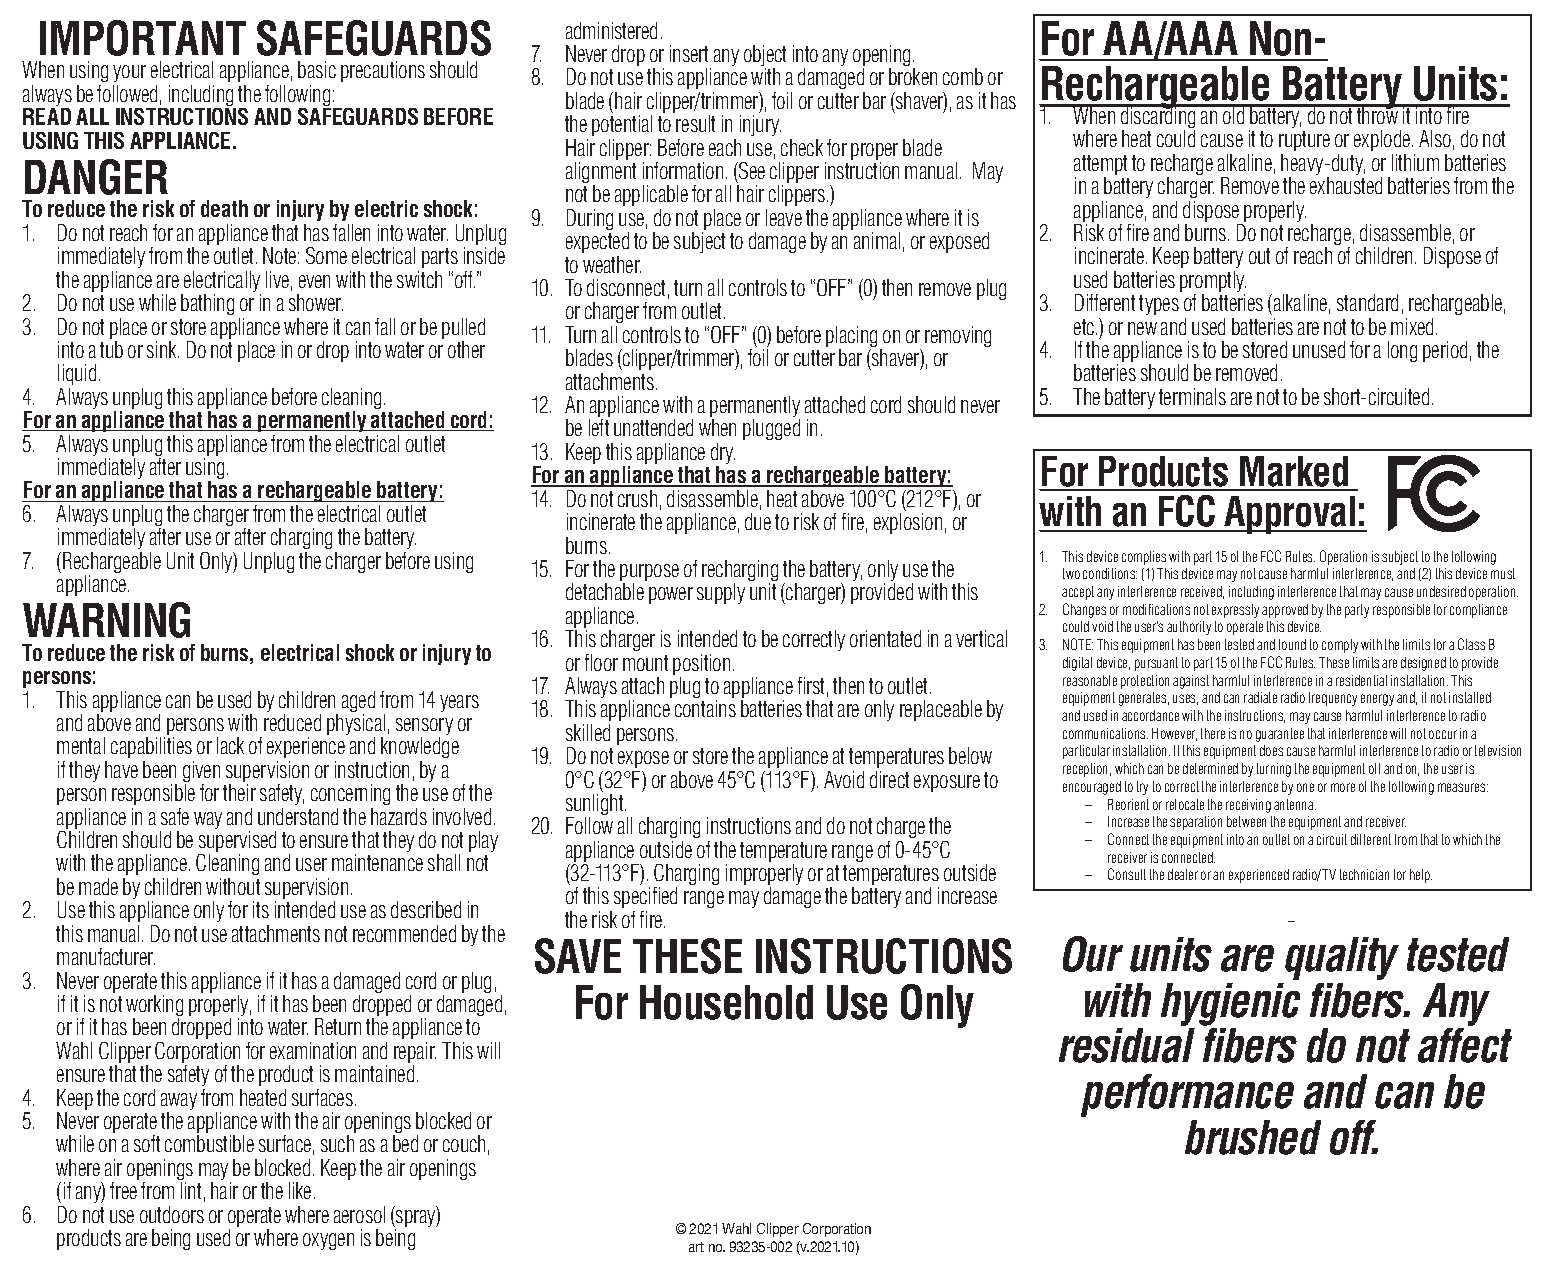 This screenshot has height=1275, width=1548. Describe the element at coordinates (765, 57) in the screenshot. I see `object` at that location.
